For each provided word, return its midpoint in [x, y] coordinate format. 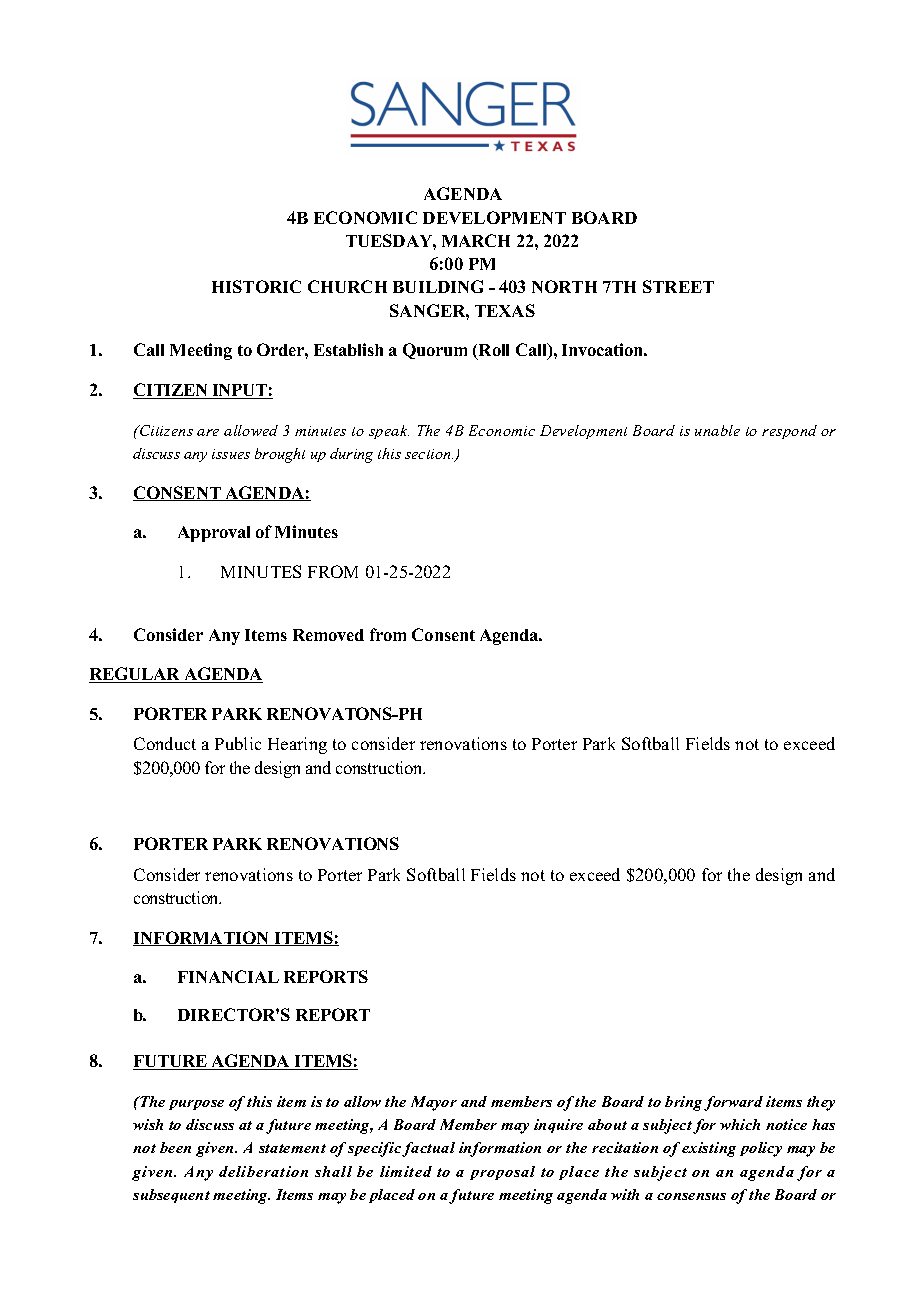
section [429, 454]
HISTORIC [256, 286]
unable [717, 430]
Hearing [297, 745]
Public [238, 743]
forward [733, 1103]
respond [789, 432]
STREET [678, 286]
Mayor [434, 1103]
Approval [214, 534]
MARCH [476, 240]
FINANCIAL [228, 976]
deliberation [263, 1171]
